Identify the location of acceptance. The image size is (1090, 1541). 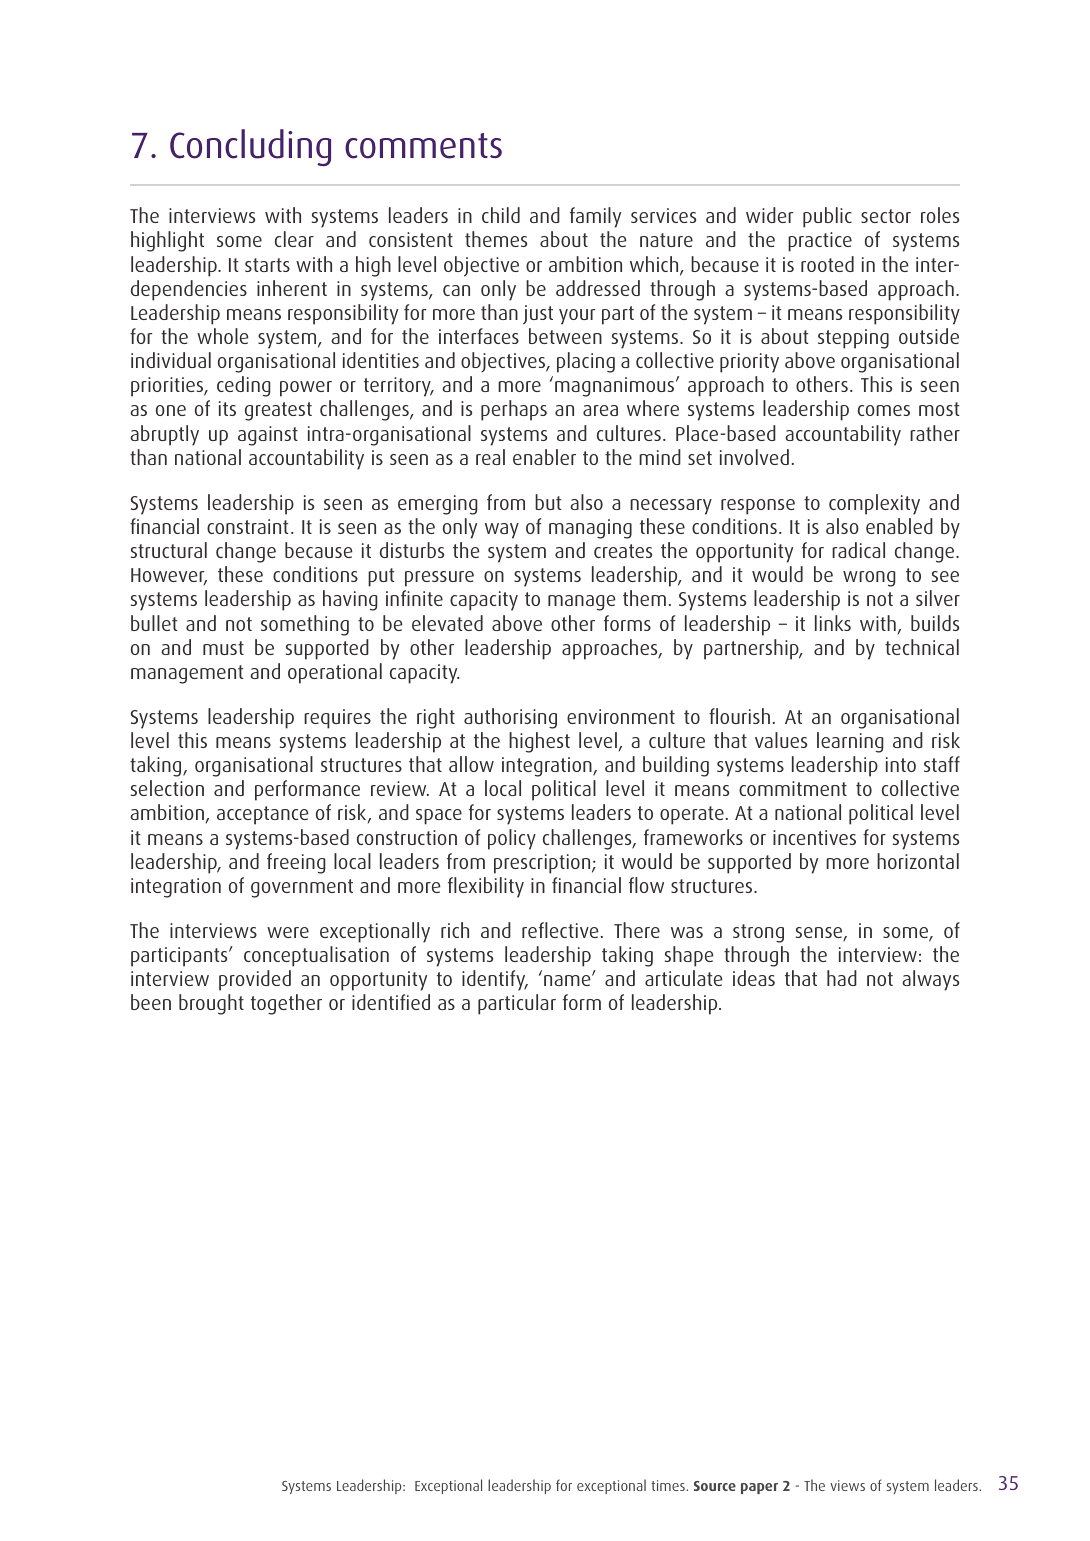
(263, 815).
